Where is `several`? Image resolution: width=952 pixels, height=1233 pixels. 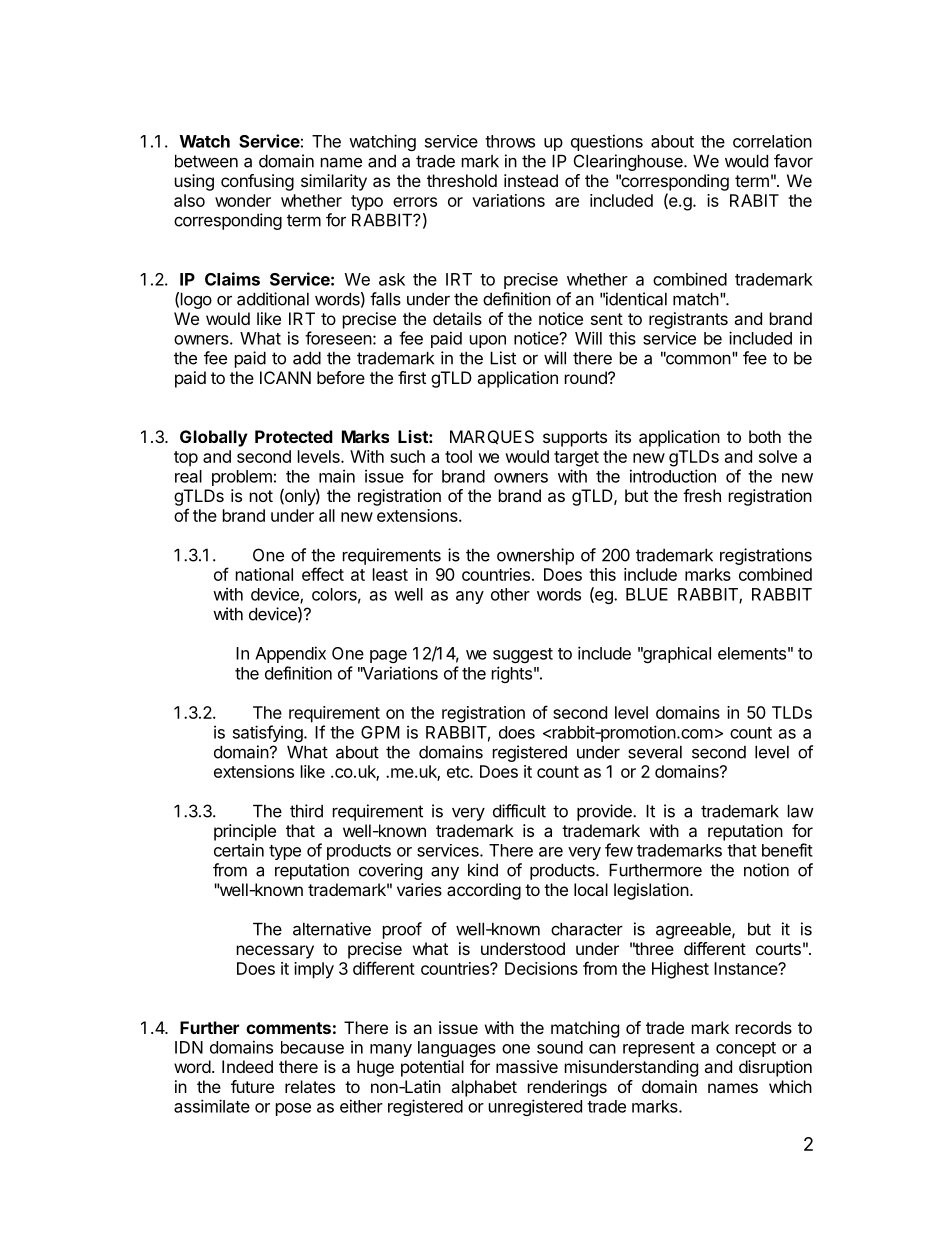 several is located at coordinates (655, 752).
